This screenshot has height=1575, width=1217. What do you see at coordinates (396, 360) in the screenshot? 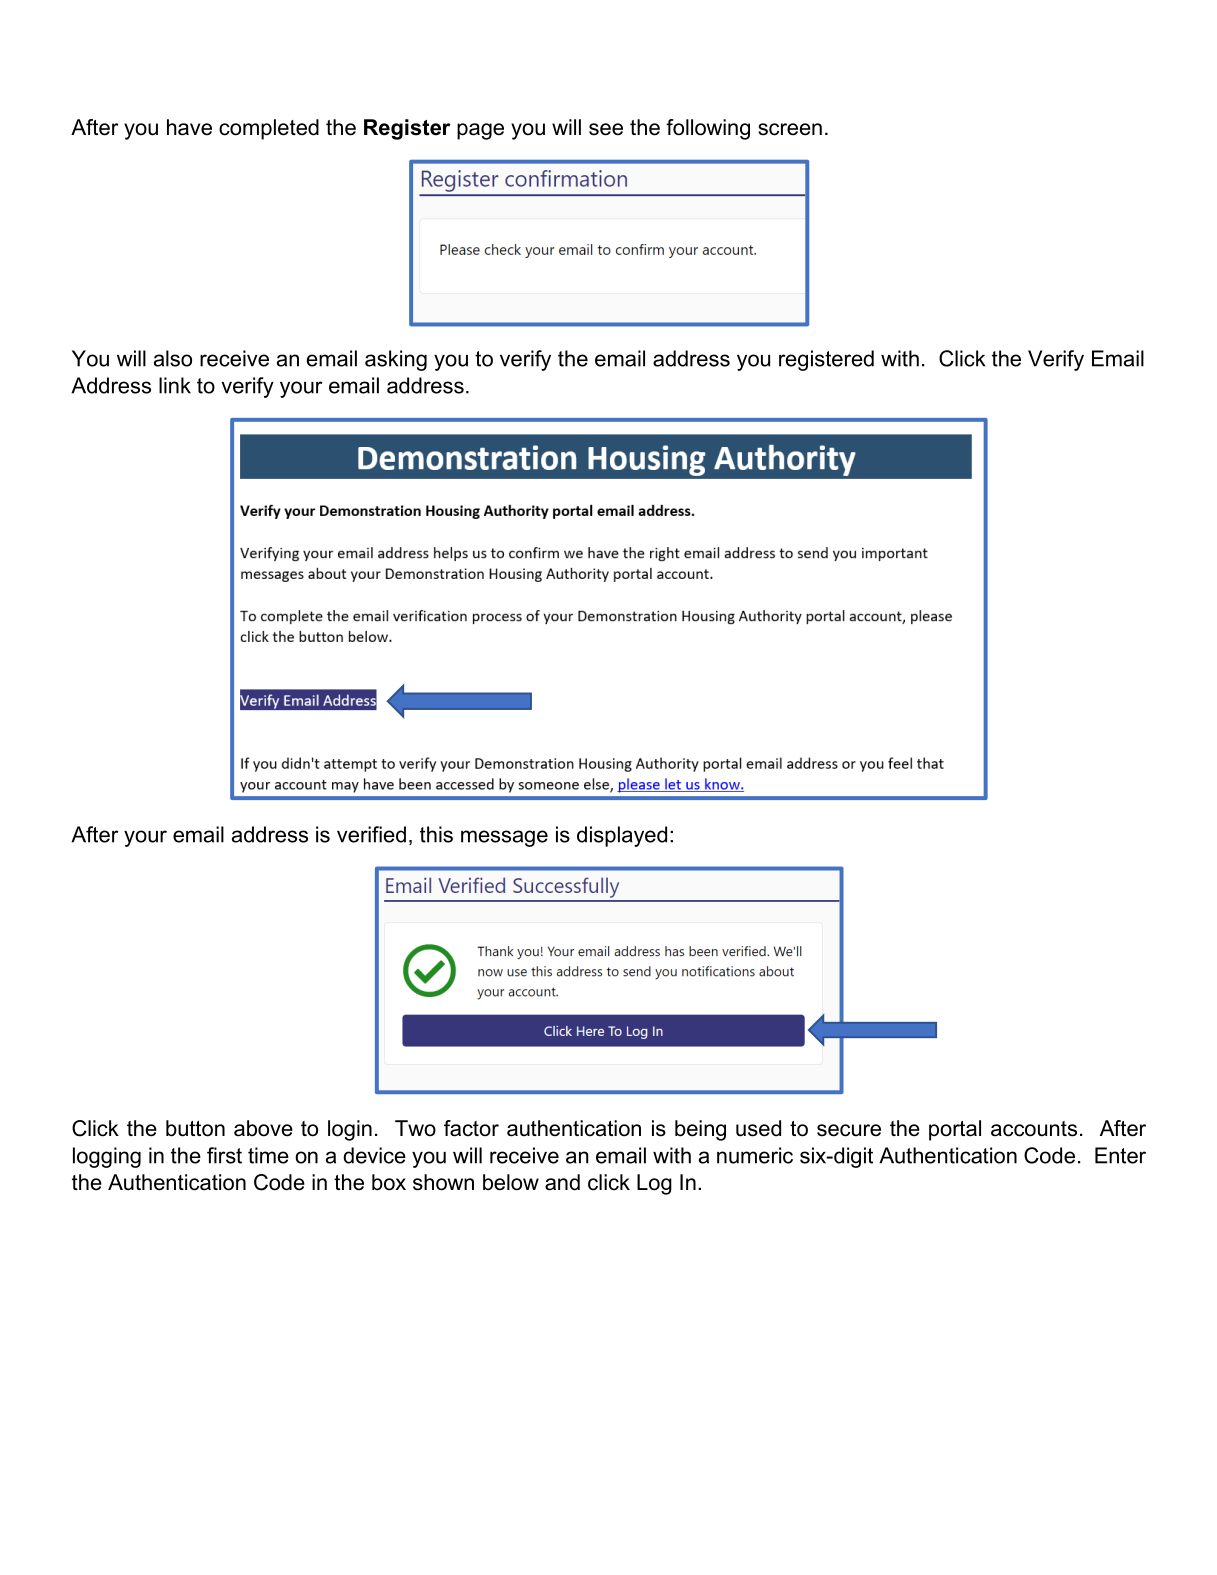
I see `asking` at bounding box center [396, 360].
